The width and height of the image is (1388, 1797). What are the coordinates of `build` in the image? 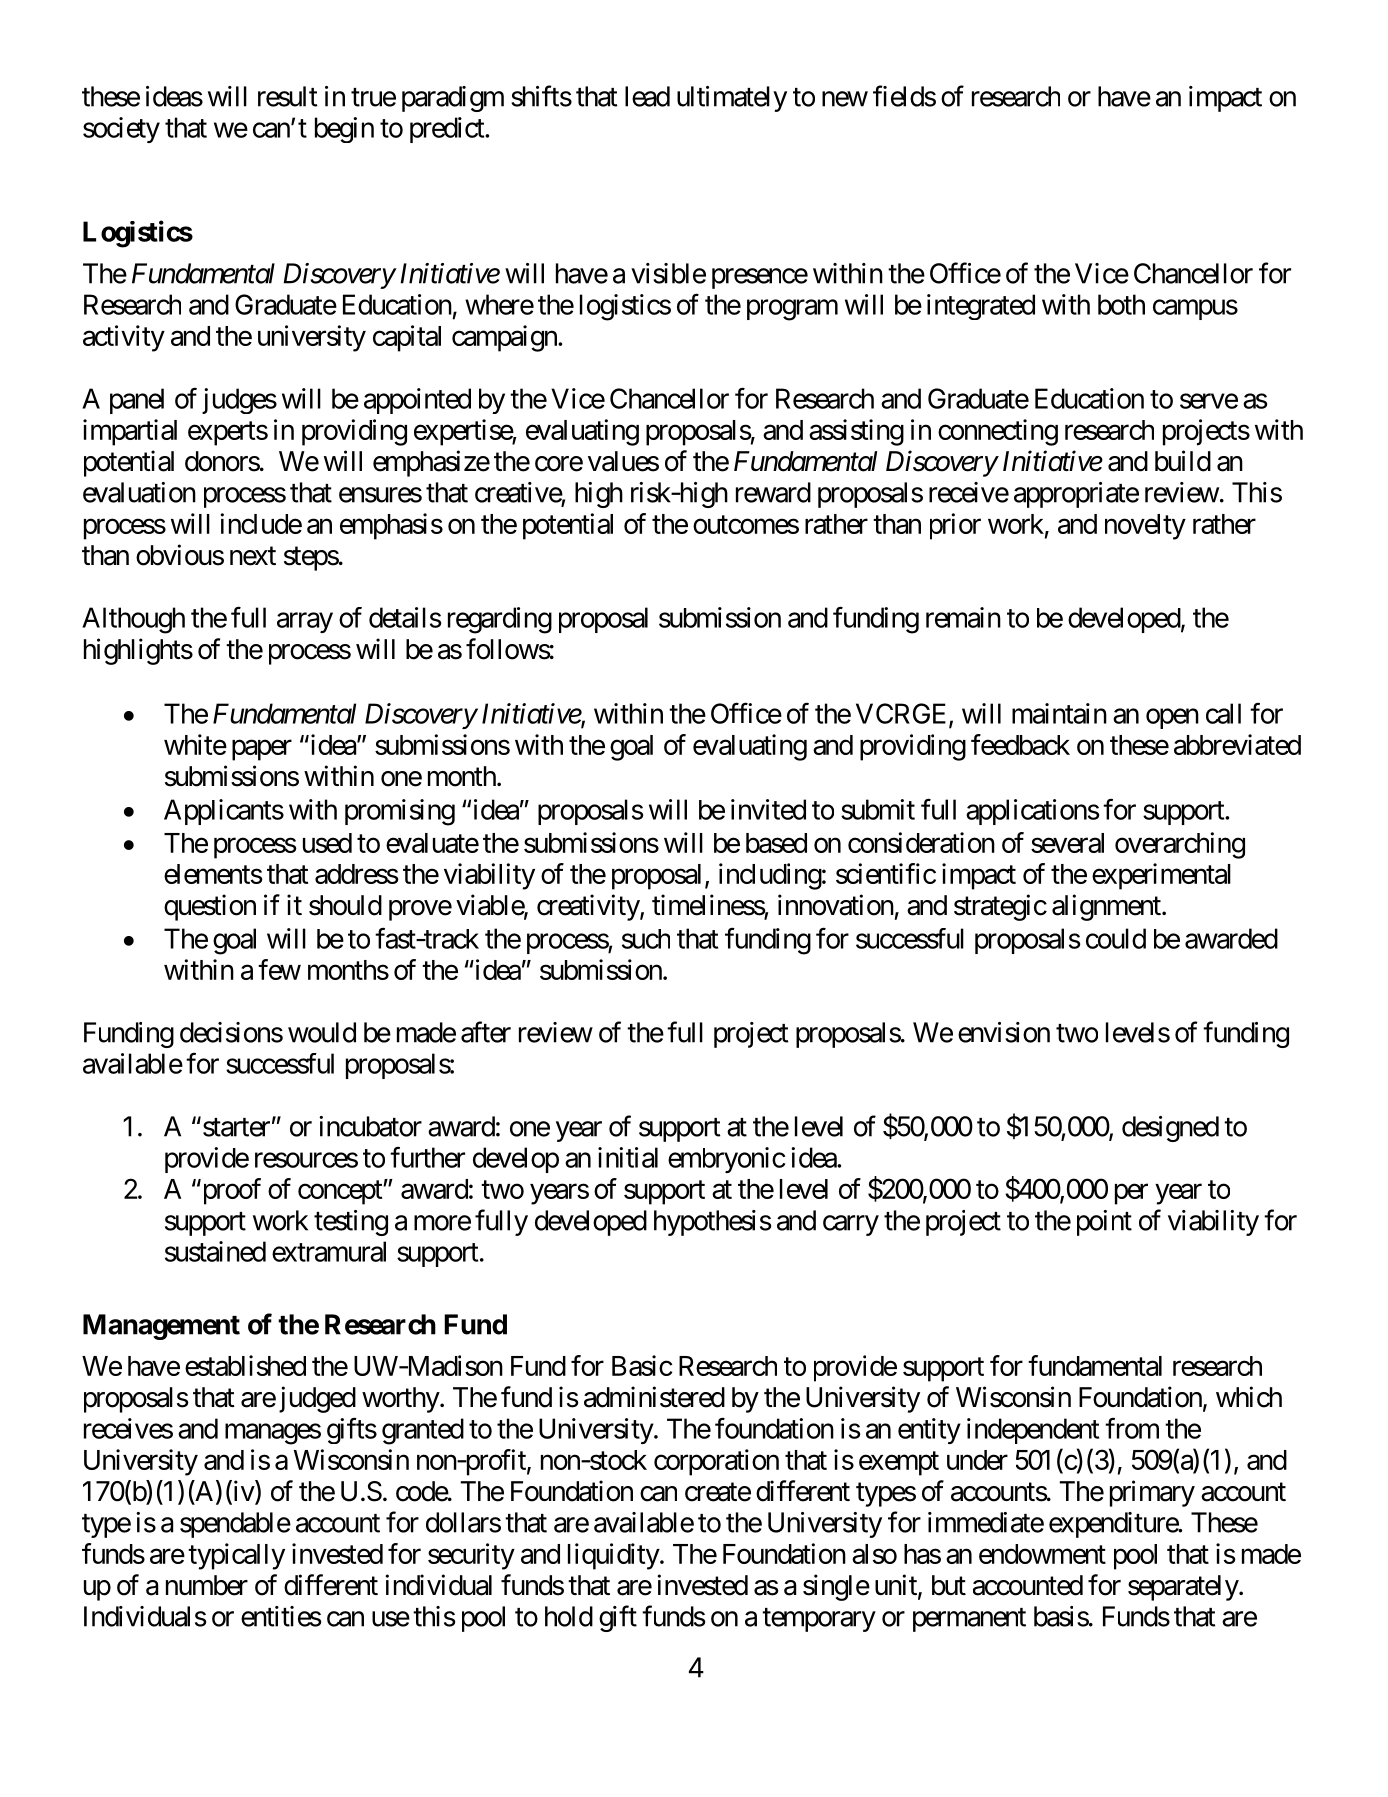 It's located at (1183, 461).
